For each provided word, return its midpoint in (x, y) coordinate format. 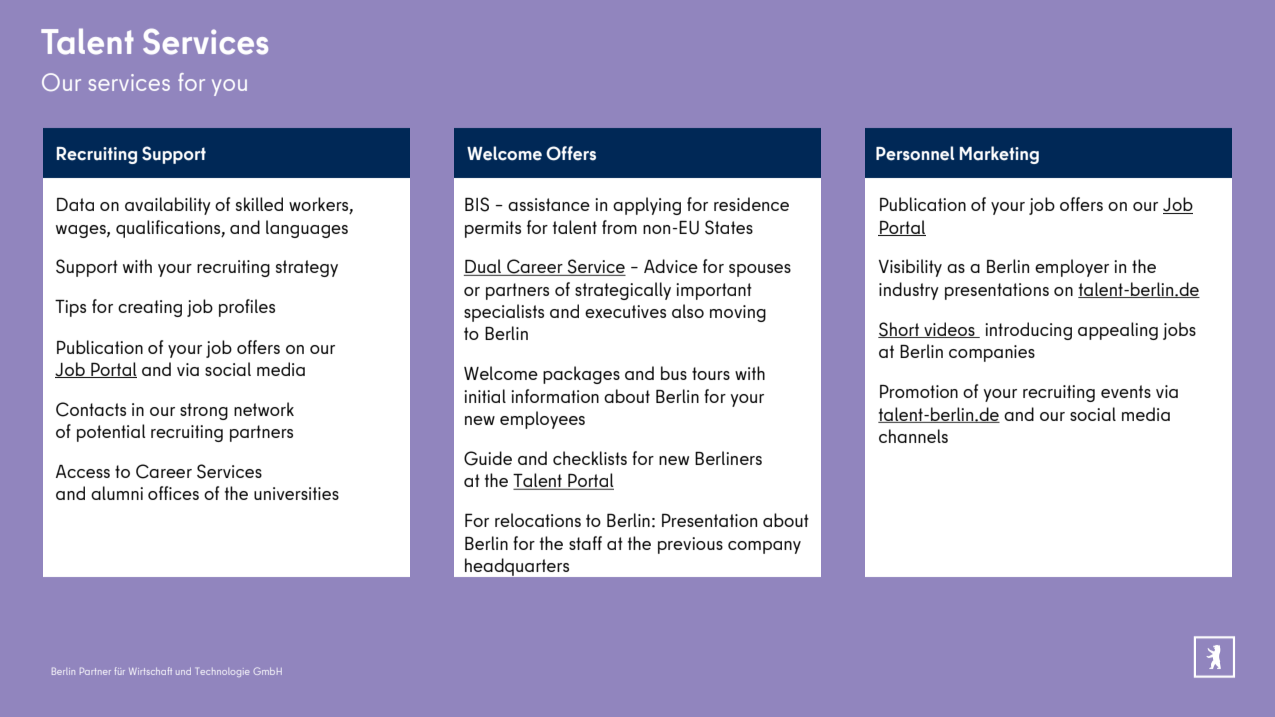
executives (625, 311)
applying (647, 206)
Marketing (999, 155)
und (183, 671)
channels (913, 436)
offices (173, 493)
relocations (538, 520)
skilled (259, 204)
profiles (247, 308)
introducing (1028, 331)
